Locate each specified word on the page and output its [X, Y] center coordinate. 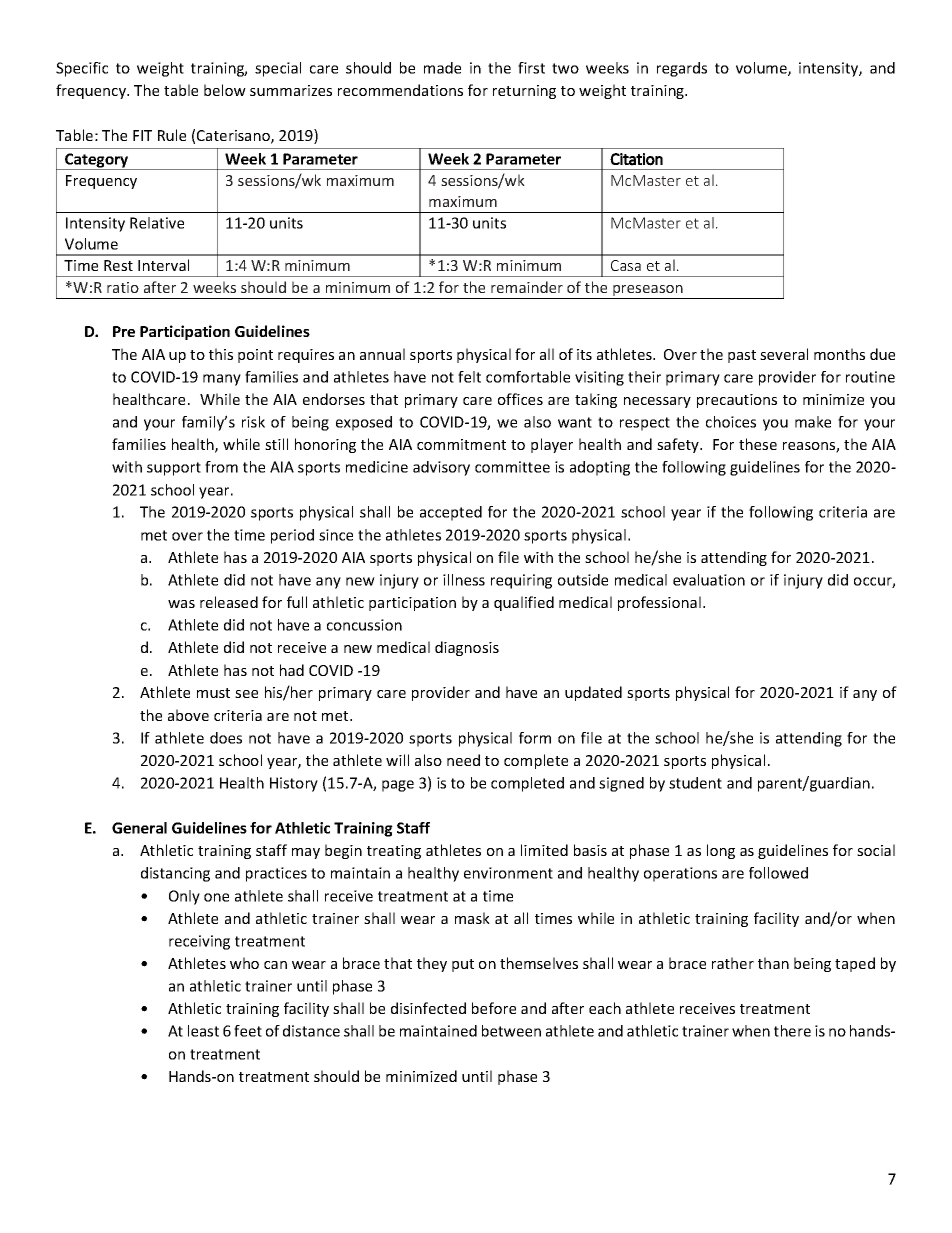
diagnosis [467, 648]
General [139, 828]
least [203, 1031]
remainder [527, 287]
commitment [461, 444]
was [181, 604]
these [758, 444]
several [784, 354]
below [225, 90]
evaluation [709, 580]
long [721, 851]
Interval [163, 265]
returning [524, 92]
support [174, 469]
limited [544, 850]
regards [682, 69]
